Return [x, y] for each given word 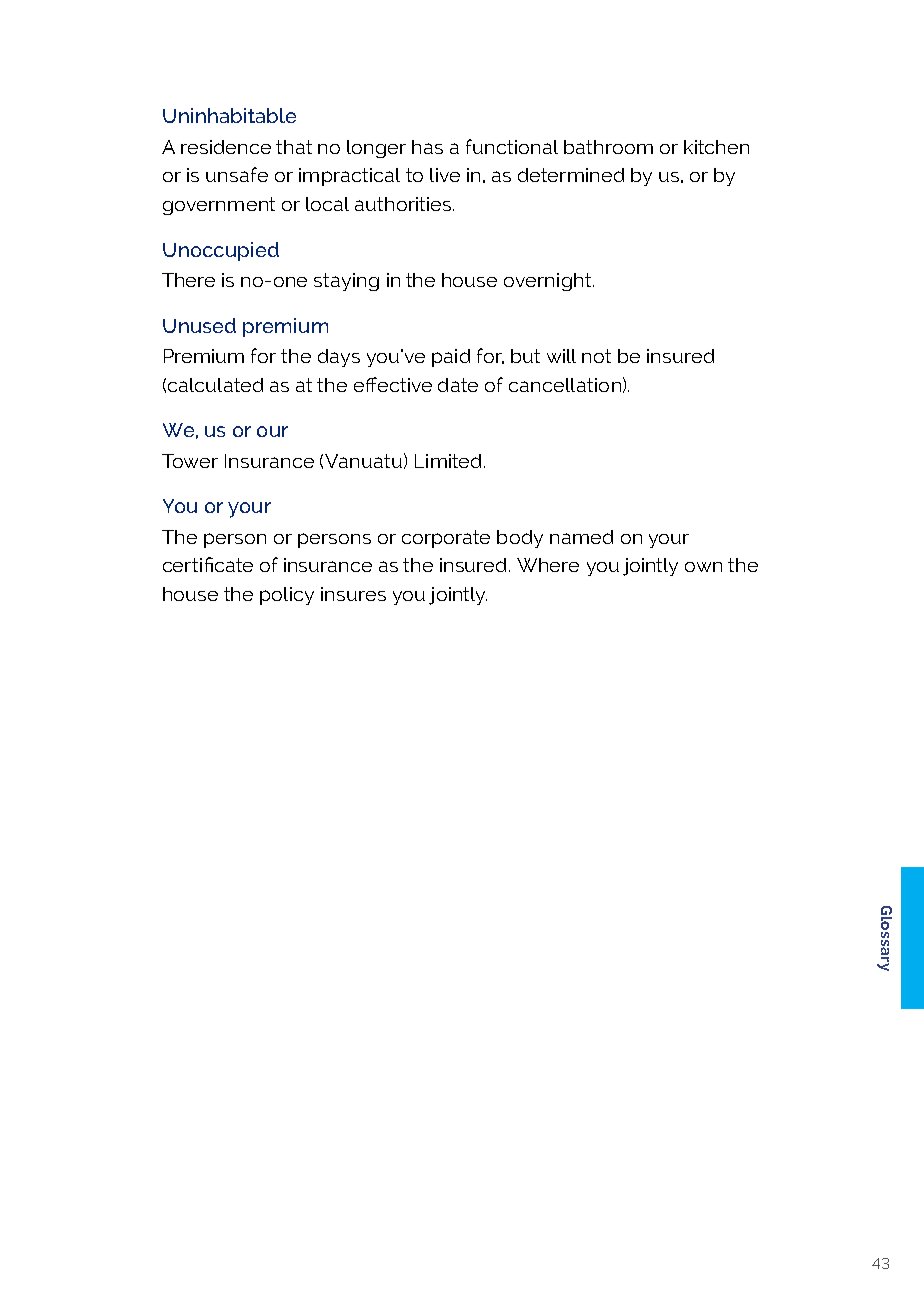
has [427, 147]
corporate [446, 539]
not [596, 356]
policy [287, 596]
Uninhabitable [229, 115]
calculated [215, 385]
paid [451, 358]
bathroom [608, 147]
